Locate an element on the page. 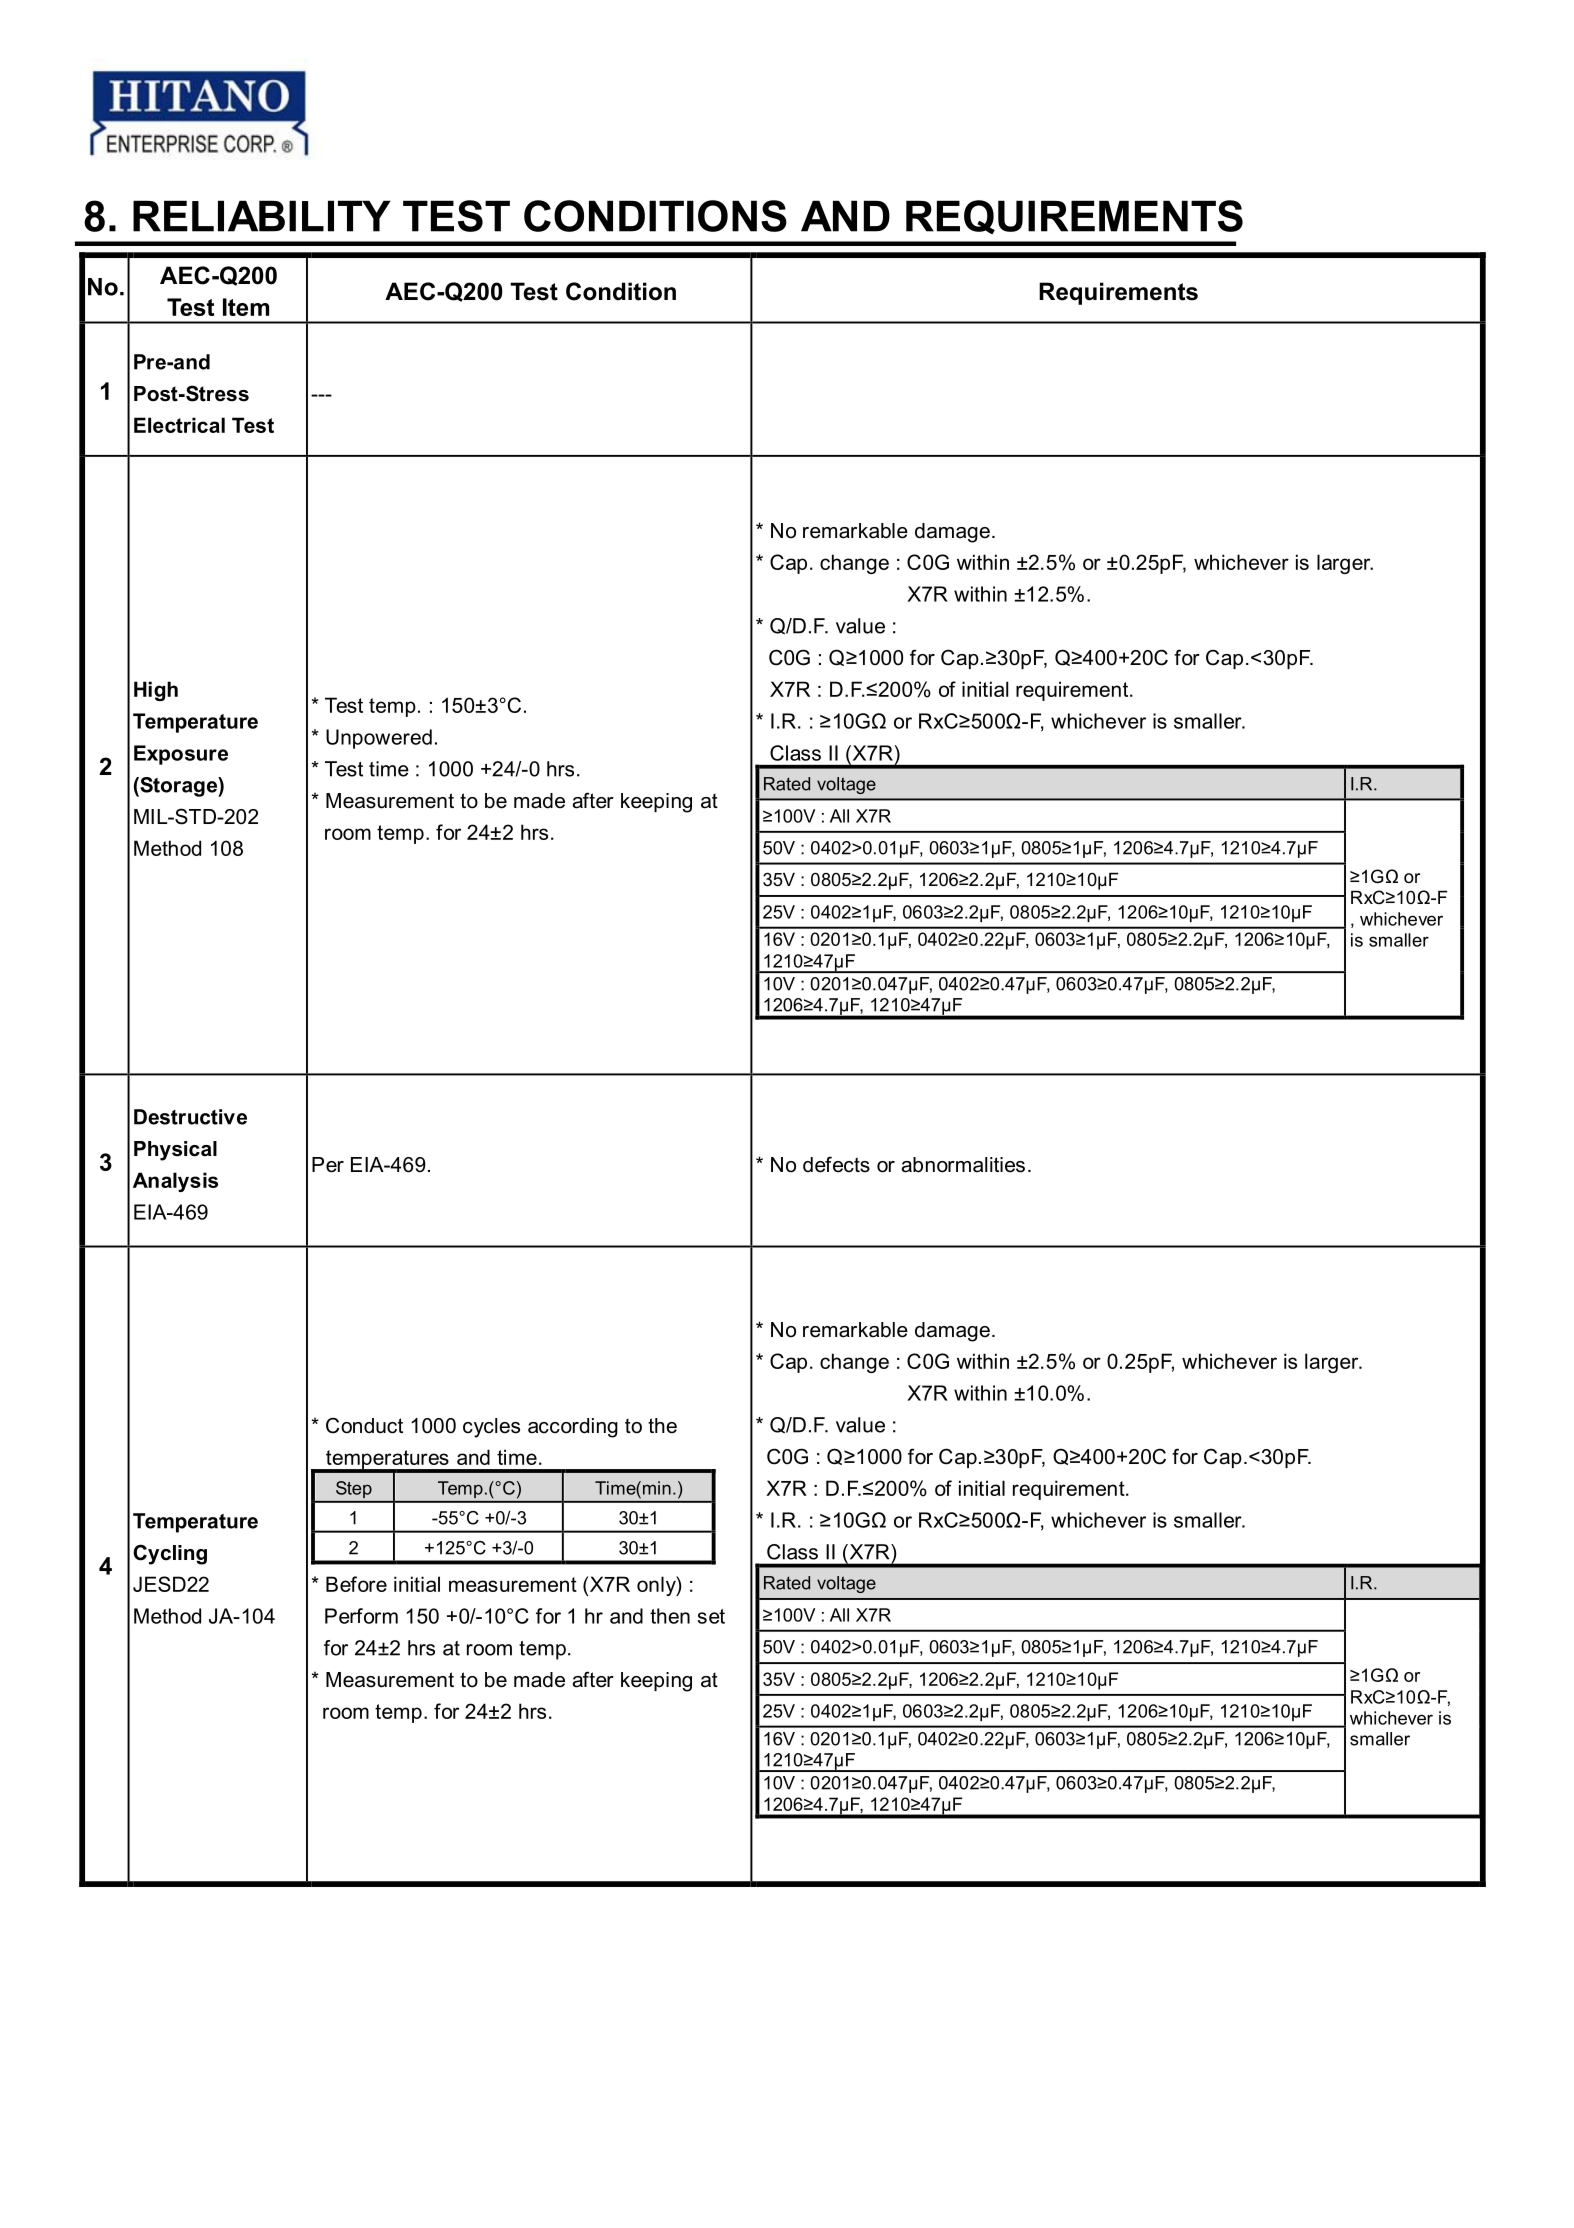  Cycling is located at coordinates (170, 1554).
